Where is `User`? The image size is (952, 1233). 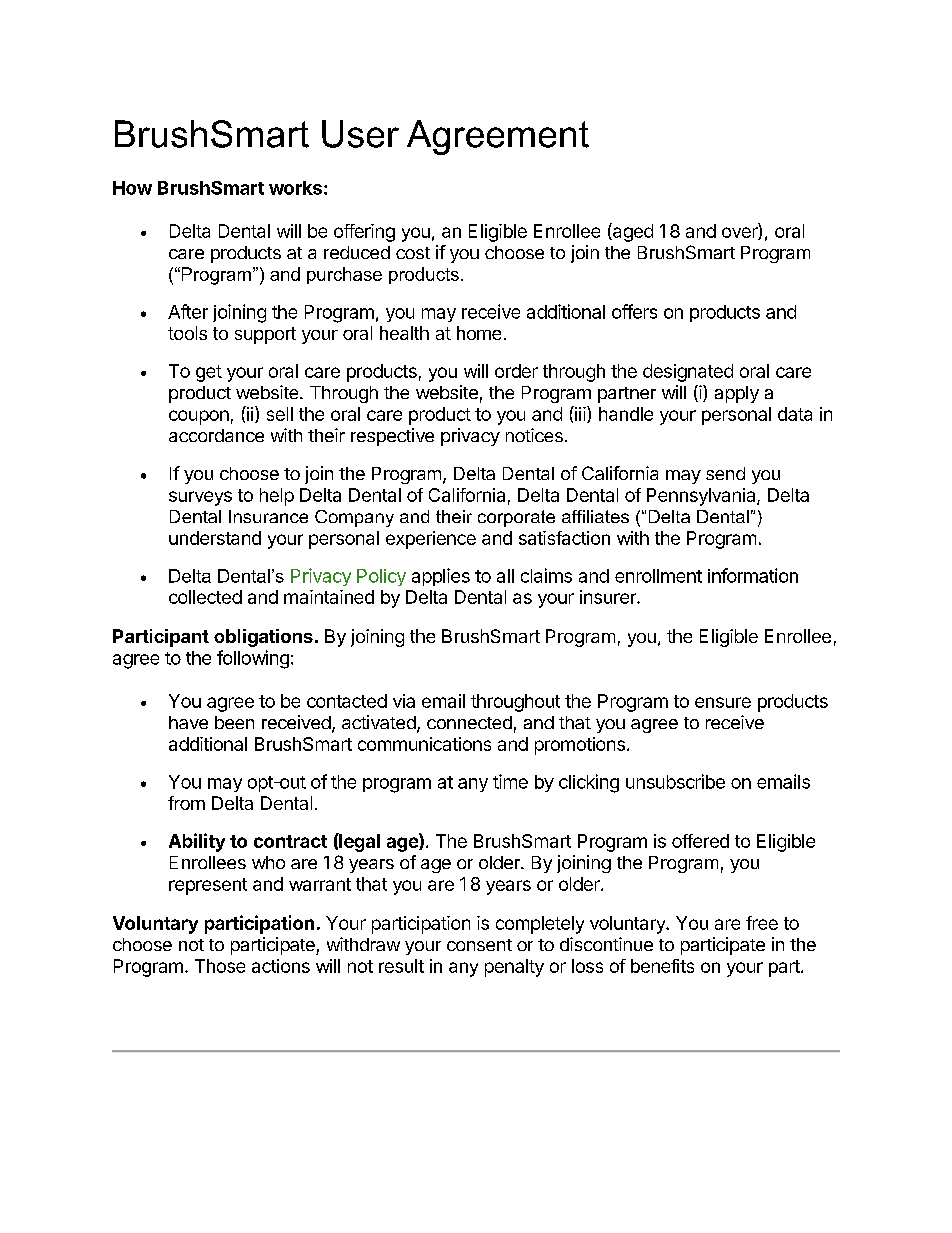
User is located at coordinates (360, 134).
